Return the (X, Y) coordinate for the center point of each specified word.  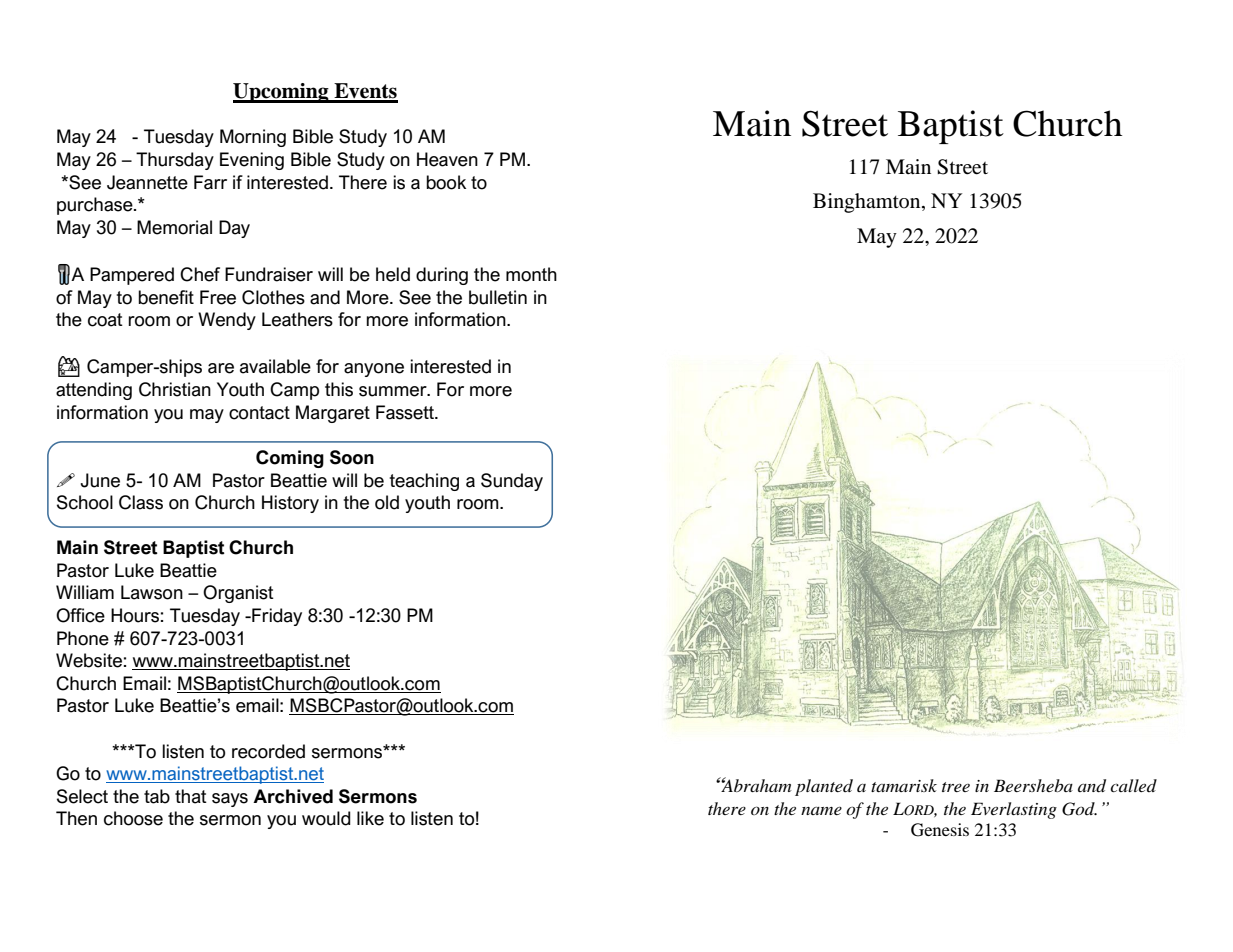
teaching (424, 482)
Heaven (447, 159)
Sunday (512, 482)
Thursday (175, 161)
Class (141, 502)
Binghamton (868, 203)
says (230, 800)
